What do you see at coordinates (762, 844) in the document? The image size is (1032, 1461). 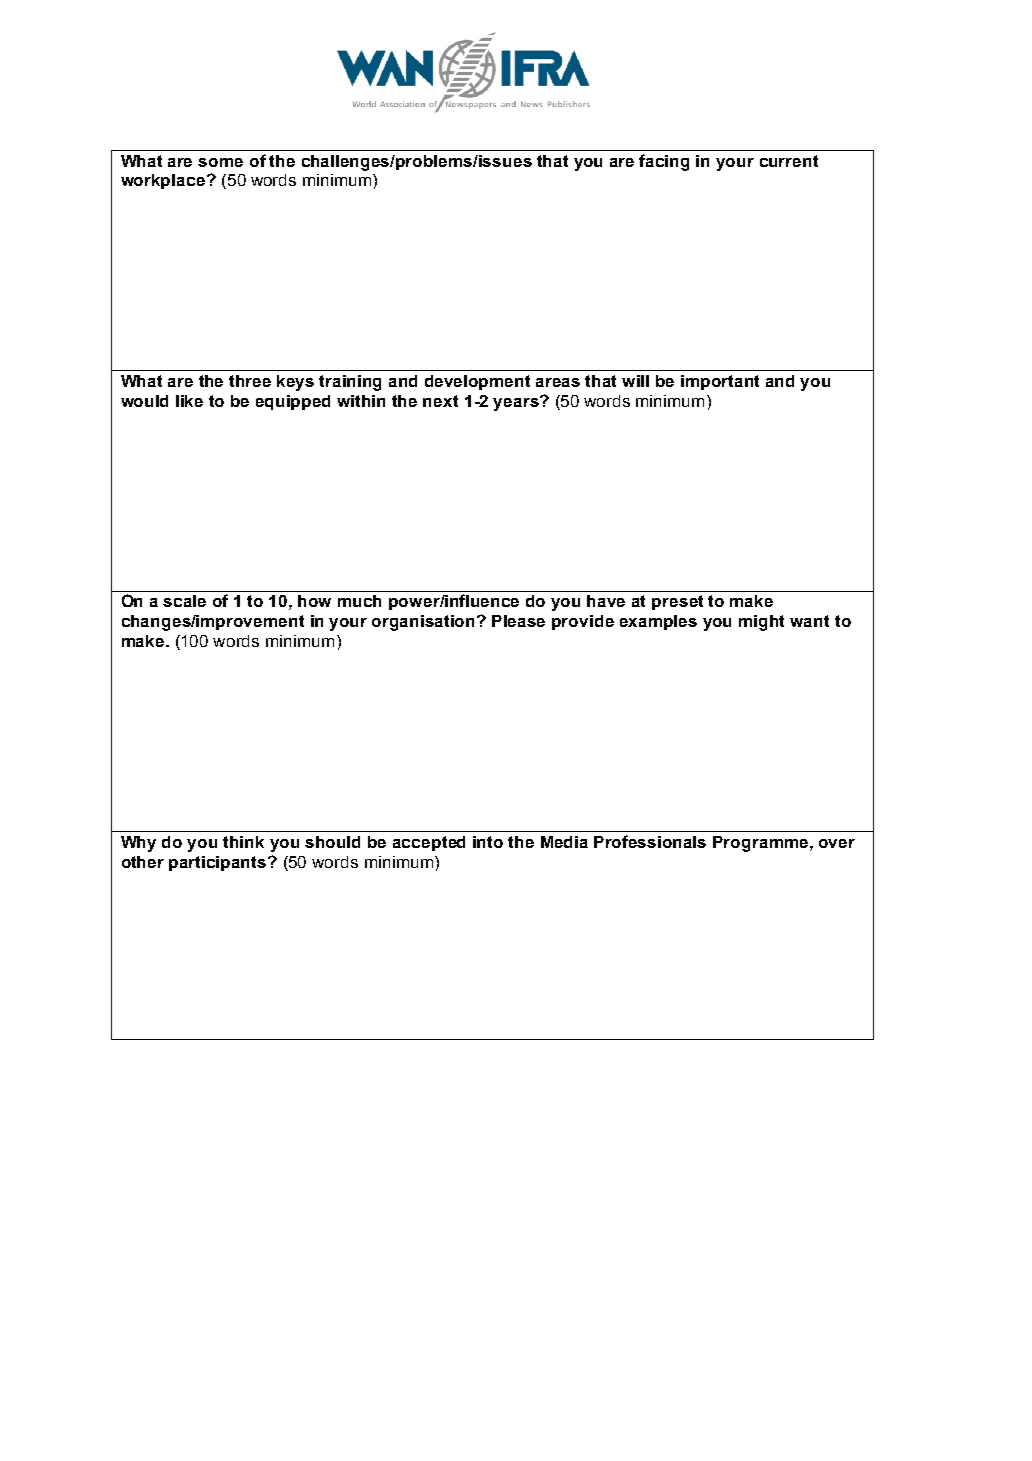 I see `Programme` at bounding box center [762, 844].
